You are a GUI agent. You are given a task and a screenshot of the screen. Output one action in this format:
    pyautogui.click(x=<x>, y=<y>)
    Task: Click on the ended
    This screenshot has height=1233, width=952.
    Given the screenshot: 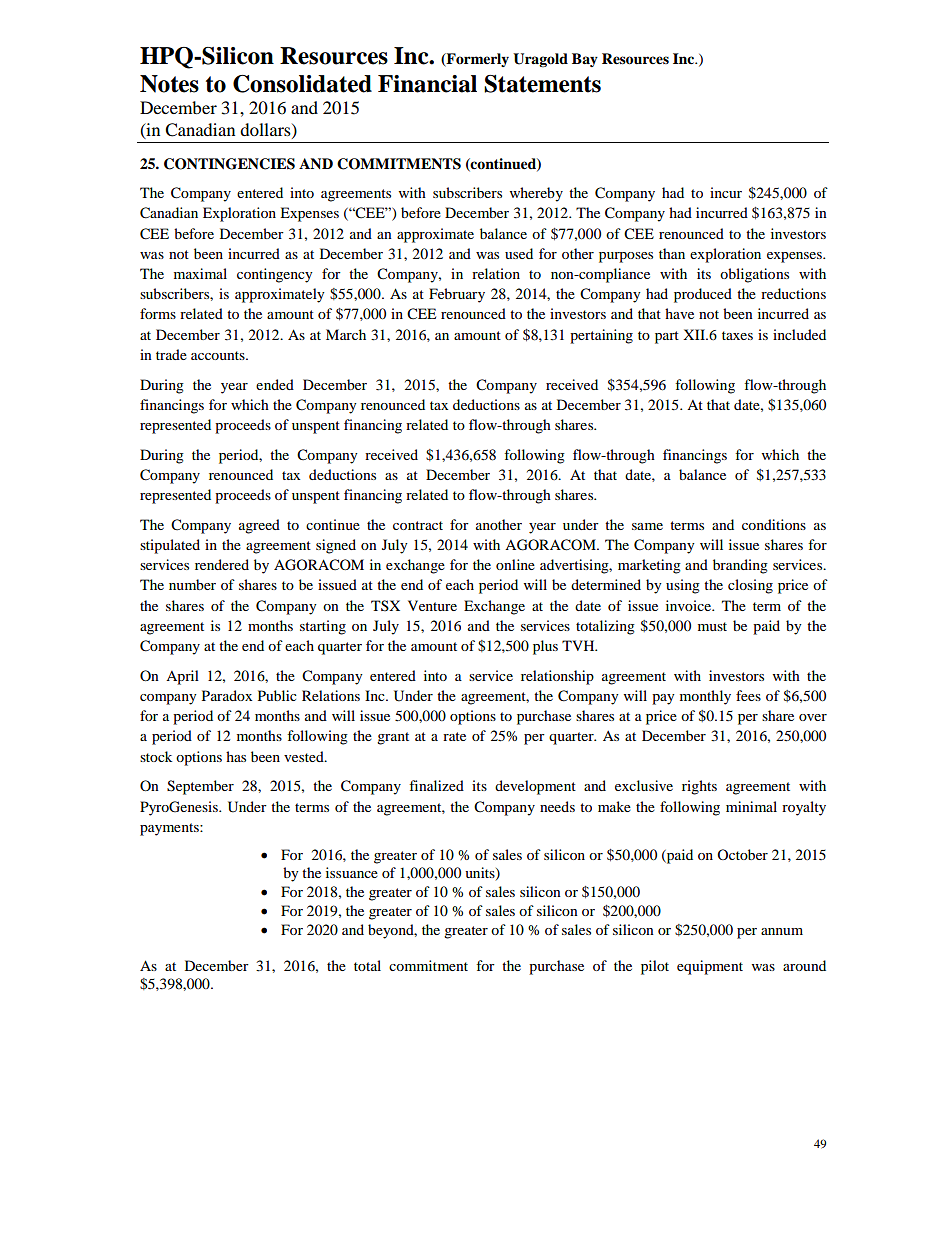 What is the action you would take?
    pyautogui.click(x=275, y=384)
